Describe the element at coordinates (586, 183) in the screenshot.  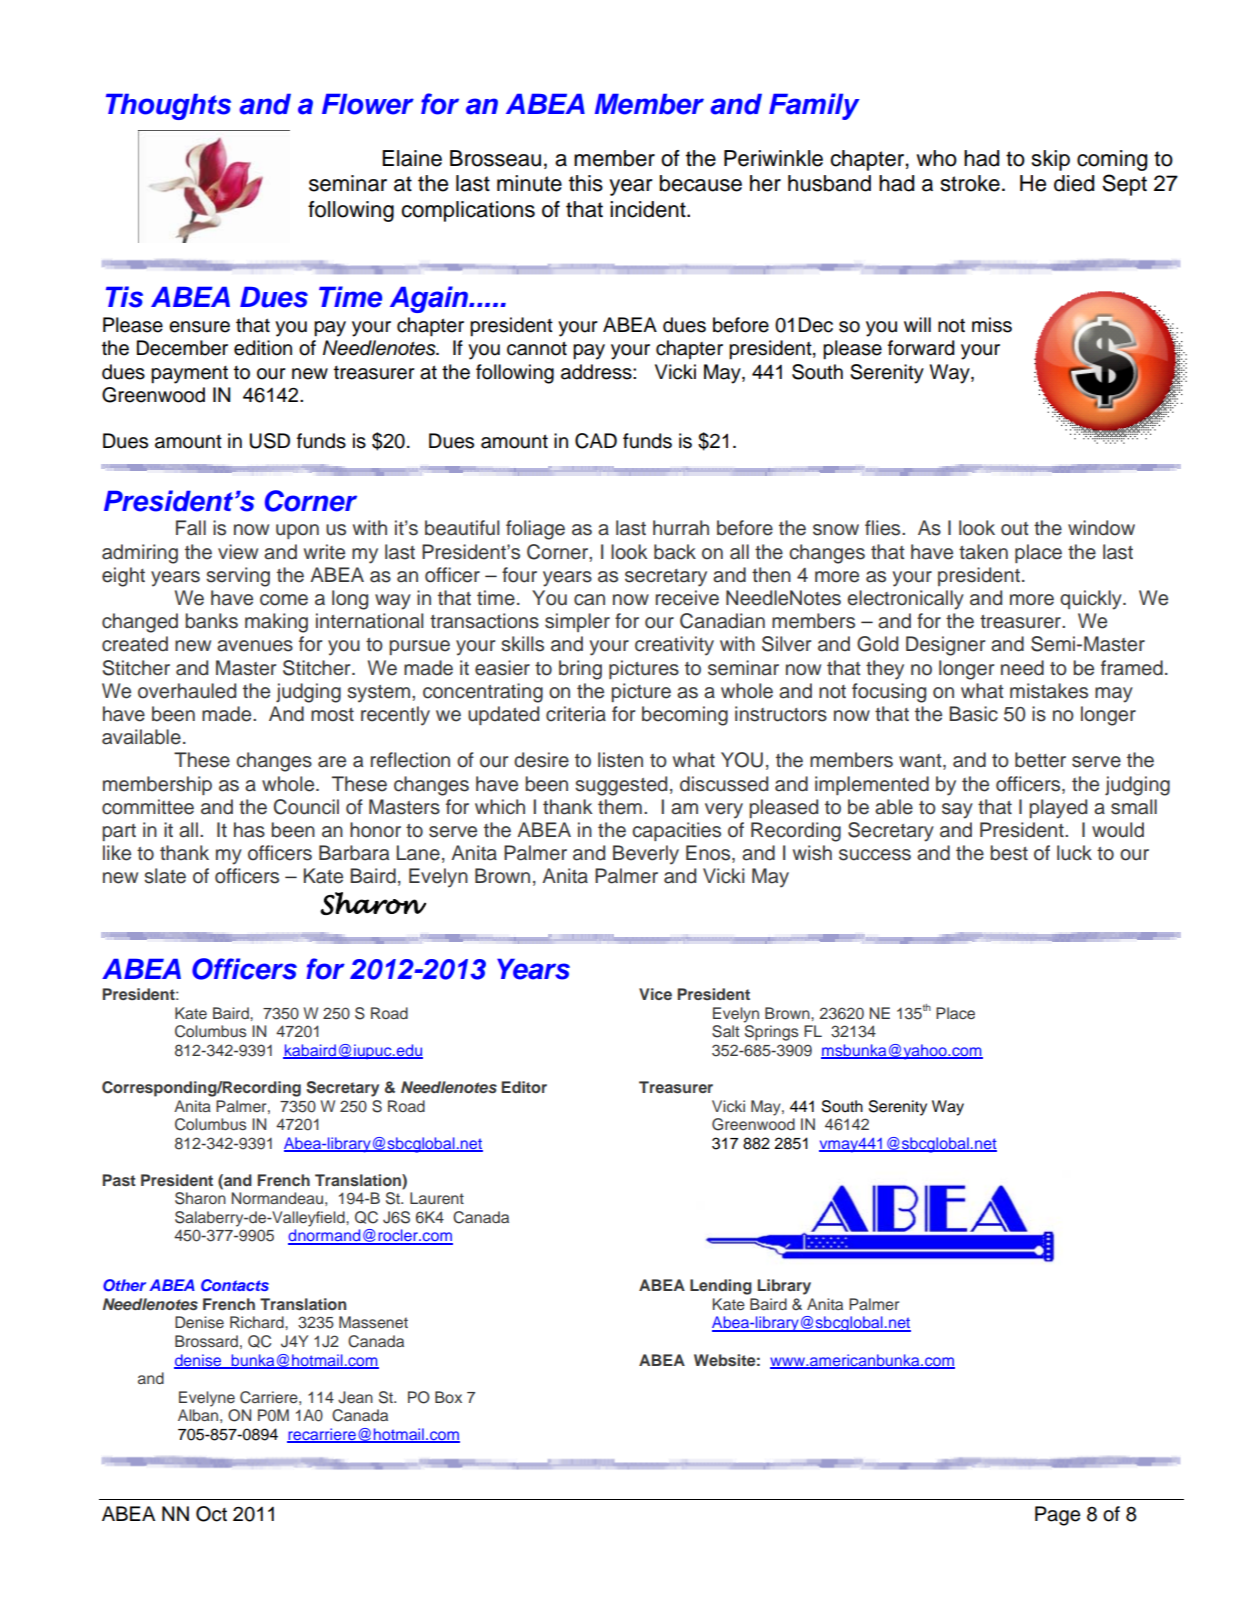
I see `this` at that location.
